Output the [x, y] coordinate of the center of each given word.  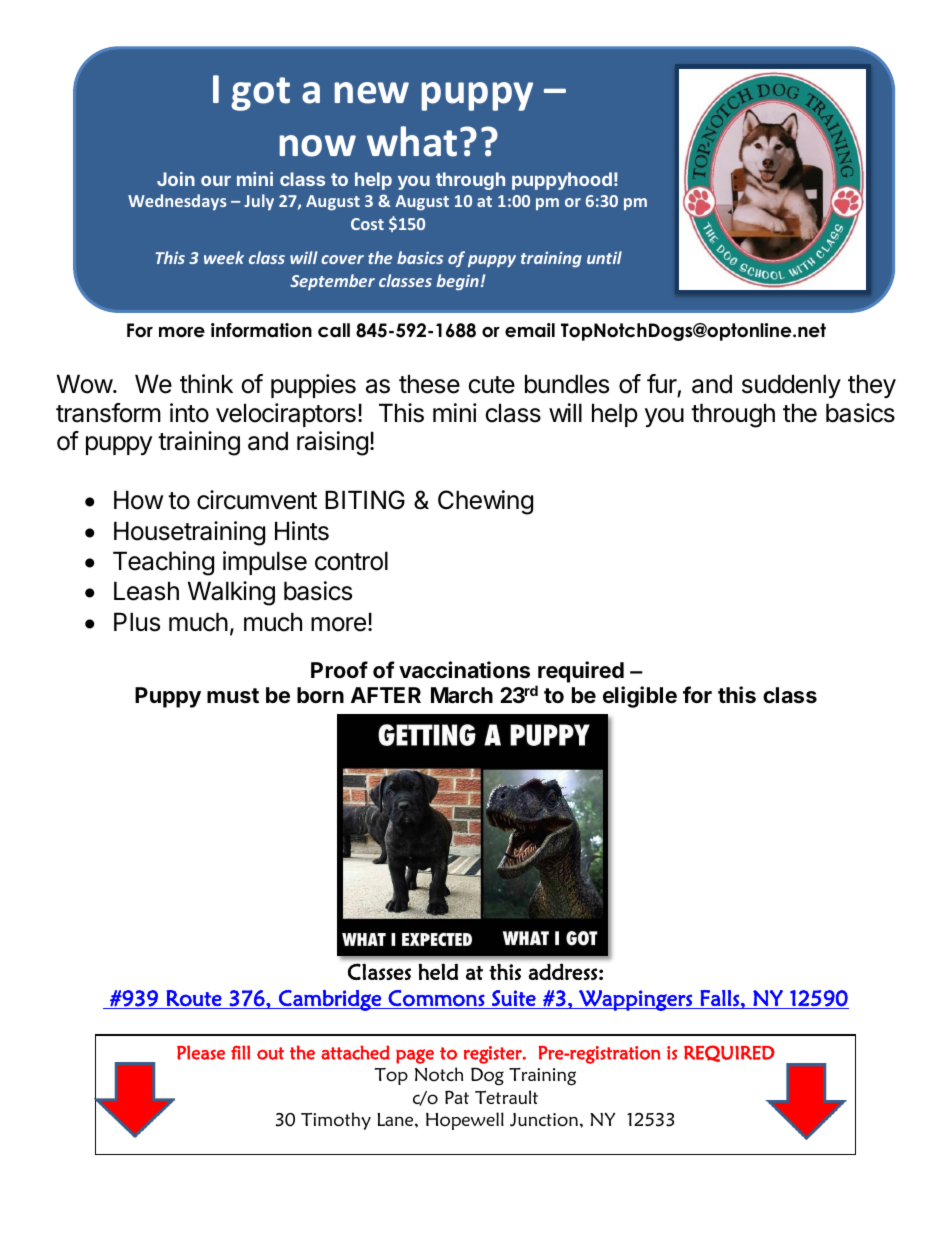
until [604, 257]
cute [492, 385]
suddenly [791, 386]
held [438, 971]
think [206, 383]
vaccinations [464, 670]
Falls [719, 998]
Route [194, 998]
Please [201, 1052]
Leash [146, 591]
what [412, 141]
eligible [640, 697]
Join [176, 179]
